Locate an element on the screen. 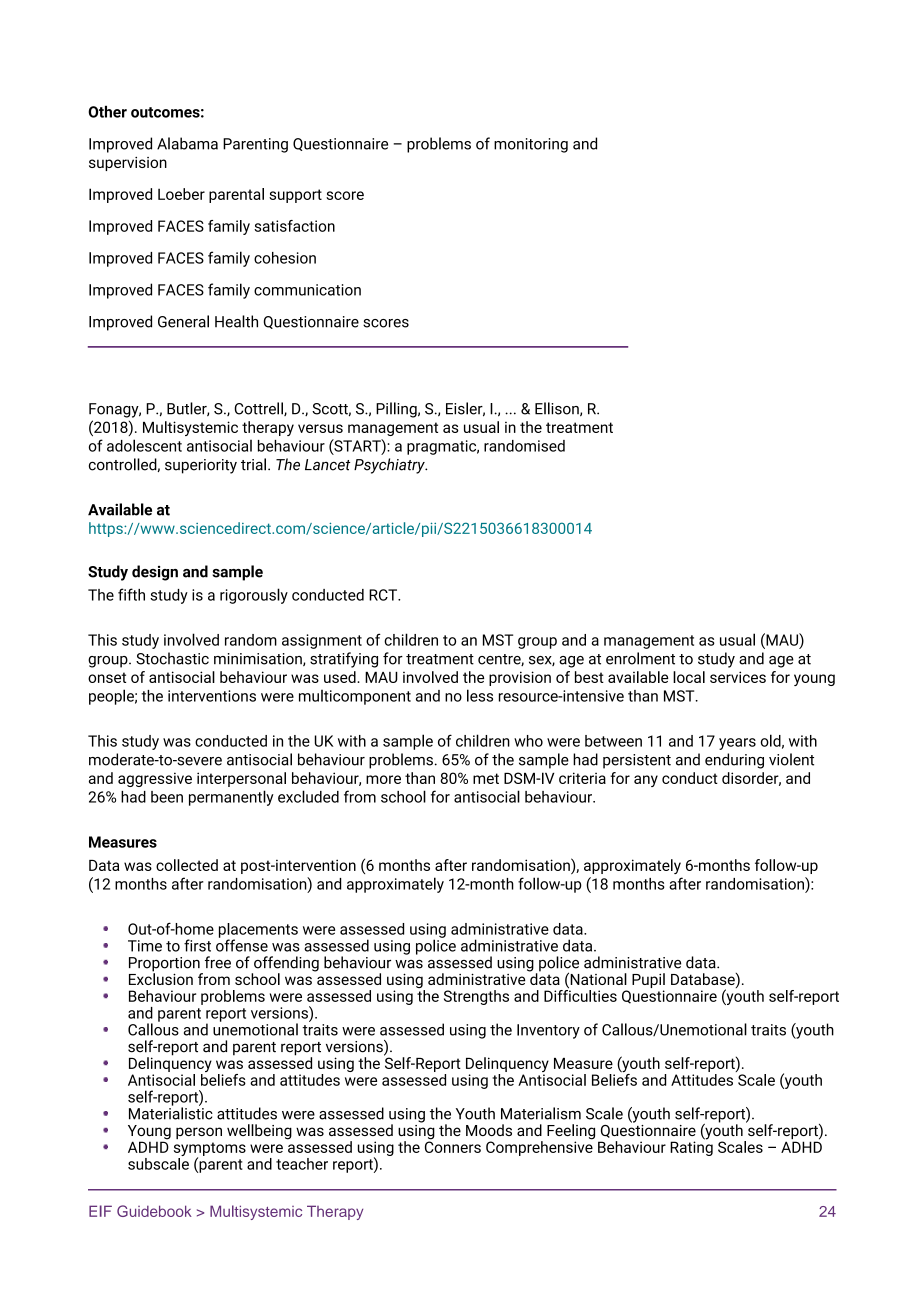 Image resolution: width=924 pixels, height=1308 pixels. any is located at coordinates (646, 781).
